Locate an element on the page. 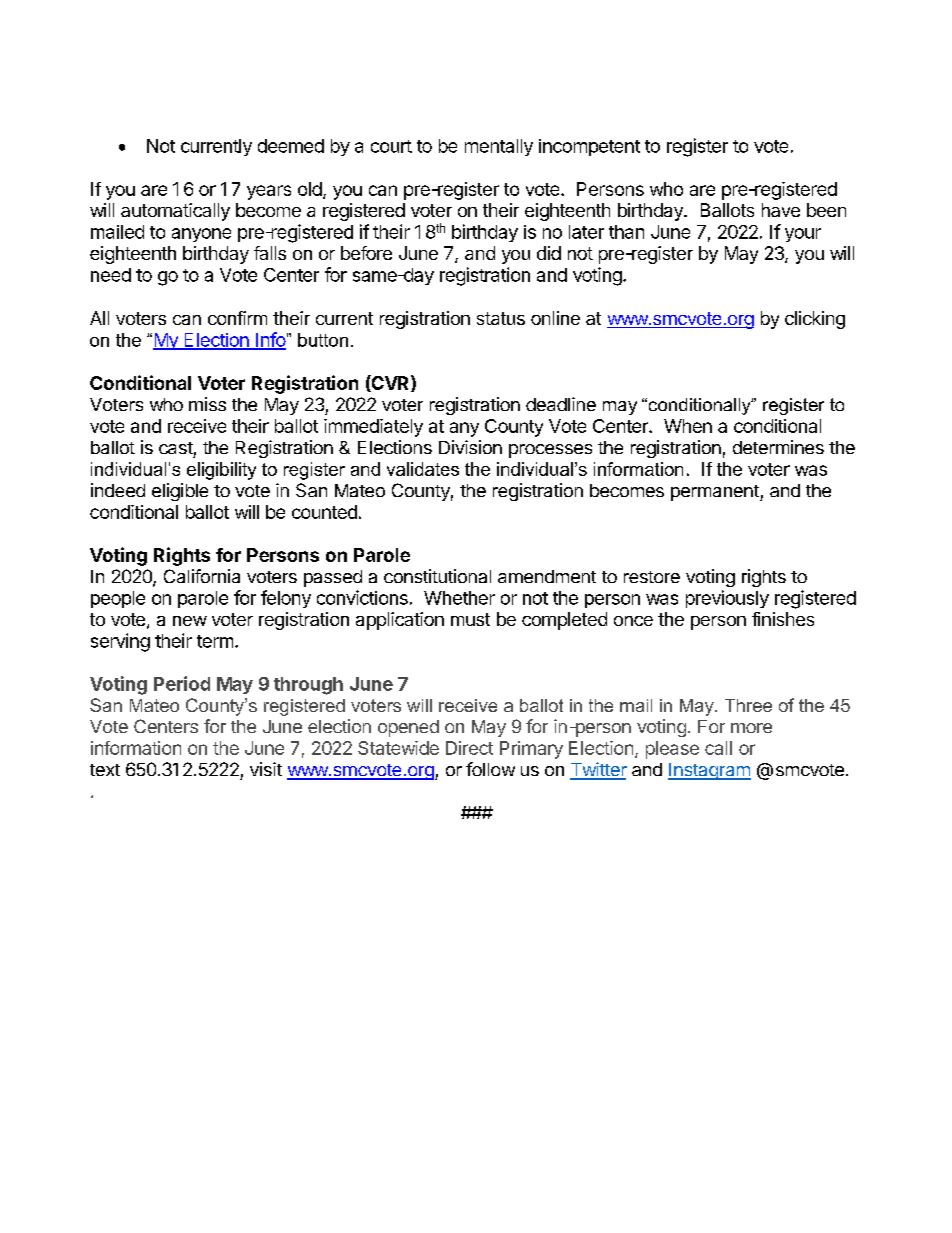 Image resolution: width=952 pixels, height=1233 pixels. mentally is located at coordinates (499, 147).
